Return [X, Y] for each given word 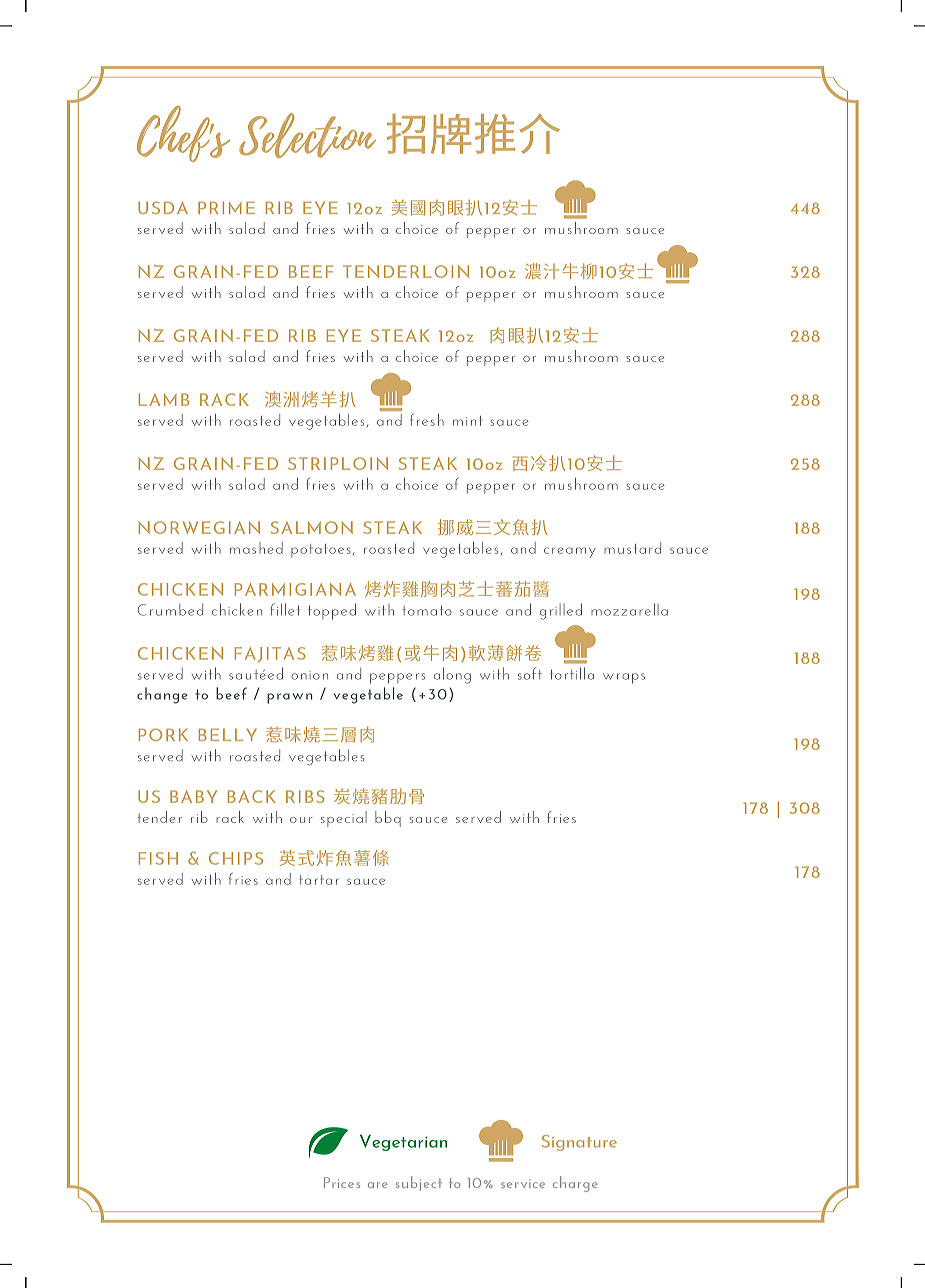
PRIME [226, 207]
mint [467, 421]
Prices [342, 1182]
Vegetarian [403, 1142]
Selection [307, 135]
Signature [579, 1143]
